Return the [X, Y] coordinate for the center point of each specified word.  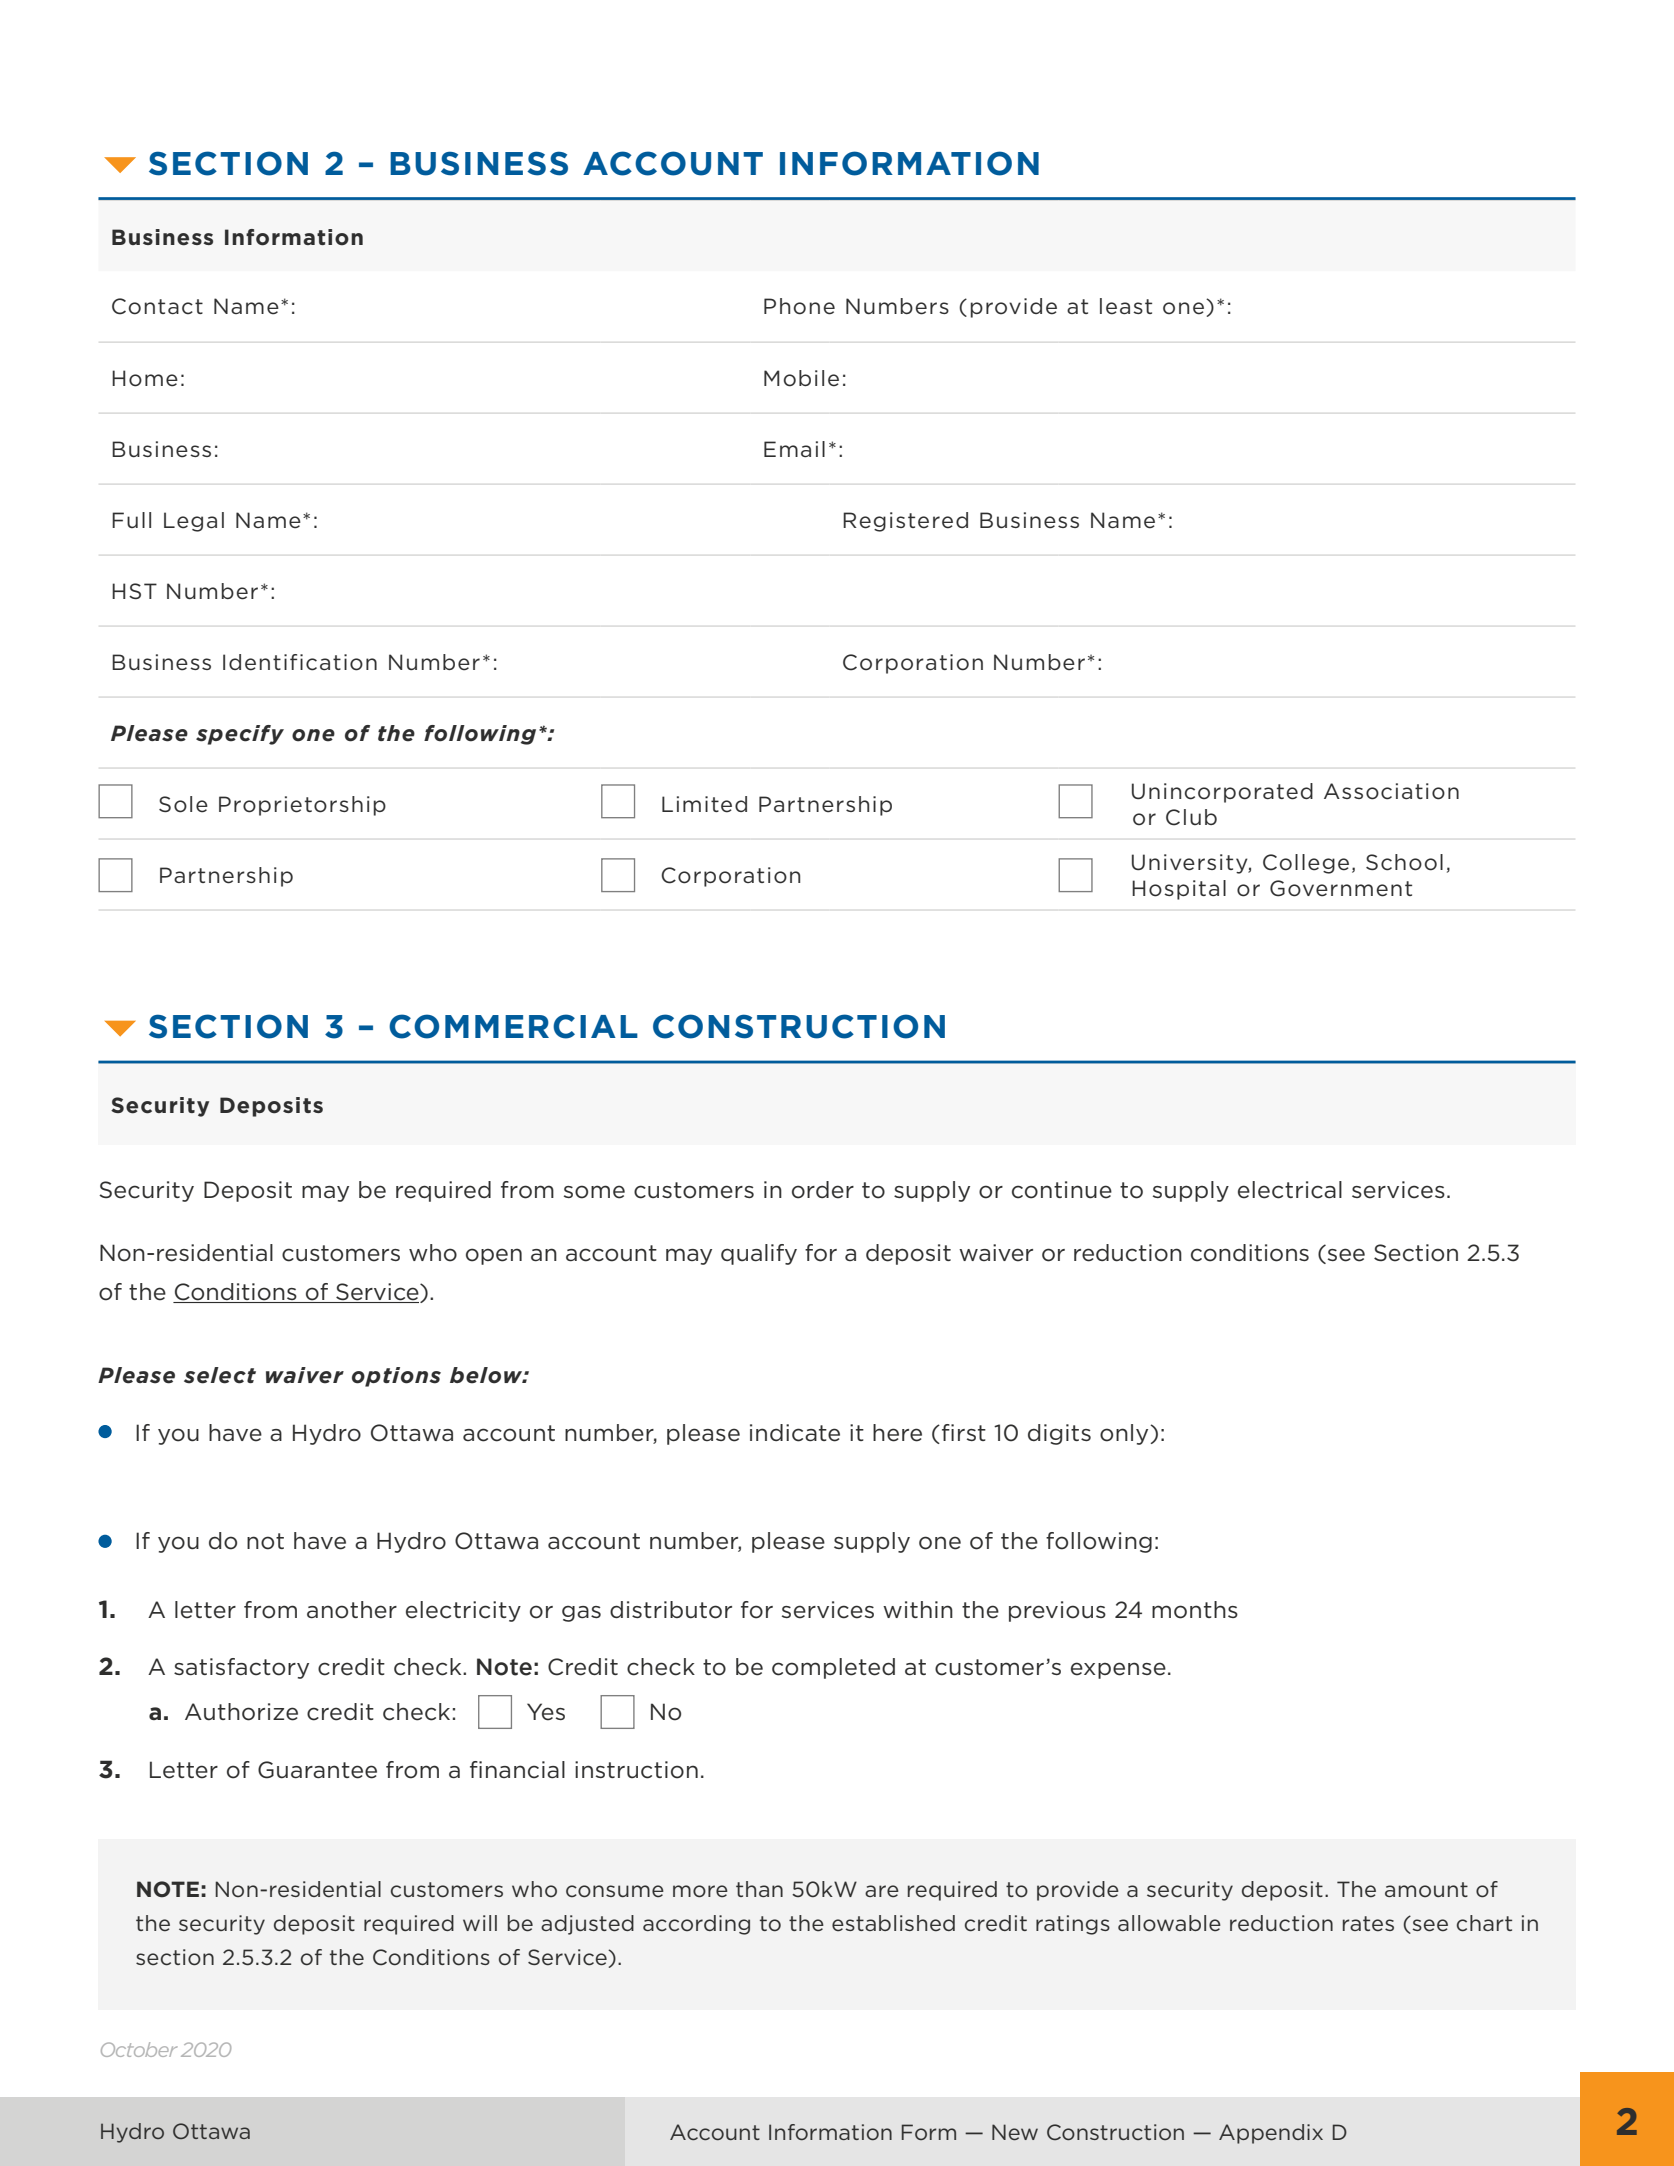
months [1195, 1610]
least [1126, 306]
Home [145, 378]
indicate [795, 1433]
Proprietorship [302, 806]
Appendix [1271, 2134]
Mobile [801, 378]
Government [1341, 888]
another [352, 1610]
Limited [704, 804]
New [1015, 2132]
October [139, 2049]
